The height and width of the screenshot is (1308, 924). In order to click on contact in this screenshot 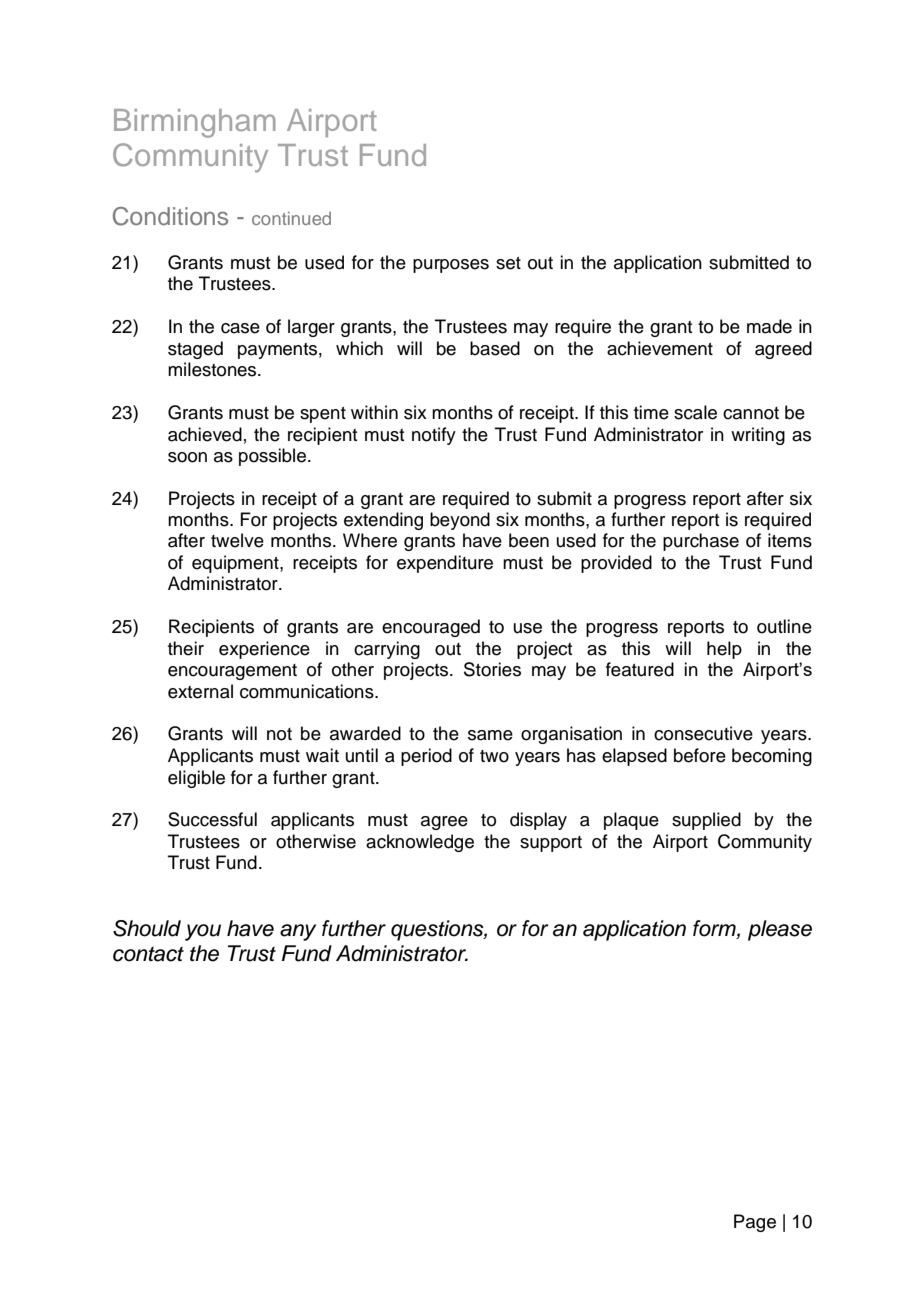, I will do `click(148, 954)`.
